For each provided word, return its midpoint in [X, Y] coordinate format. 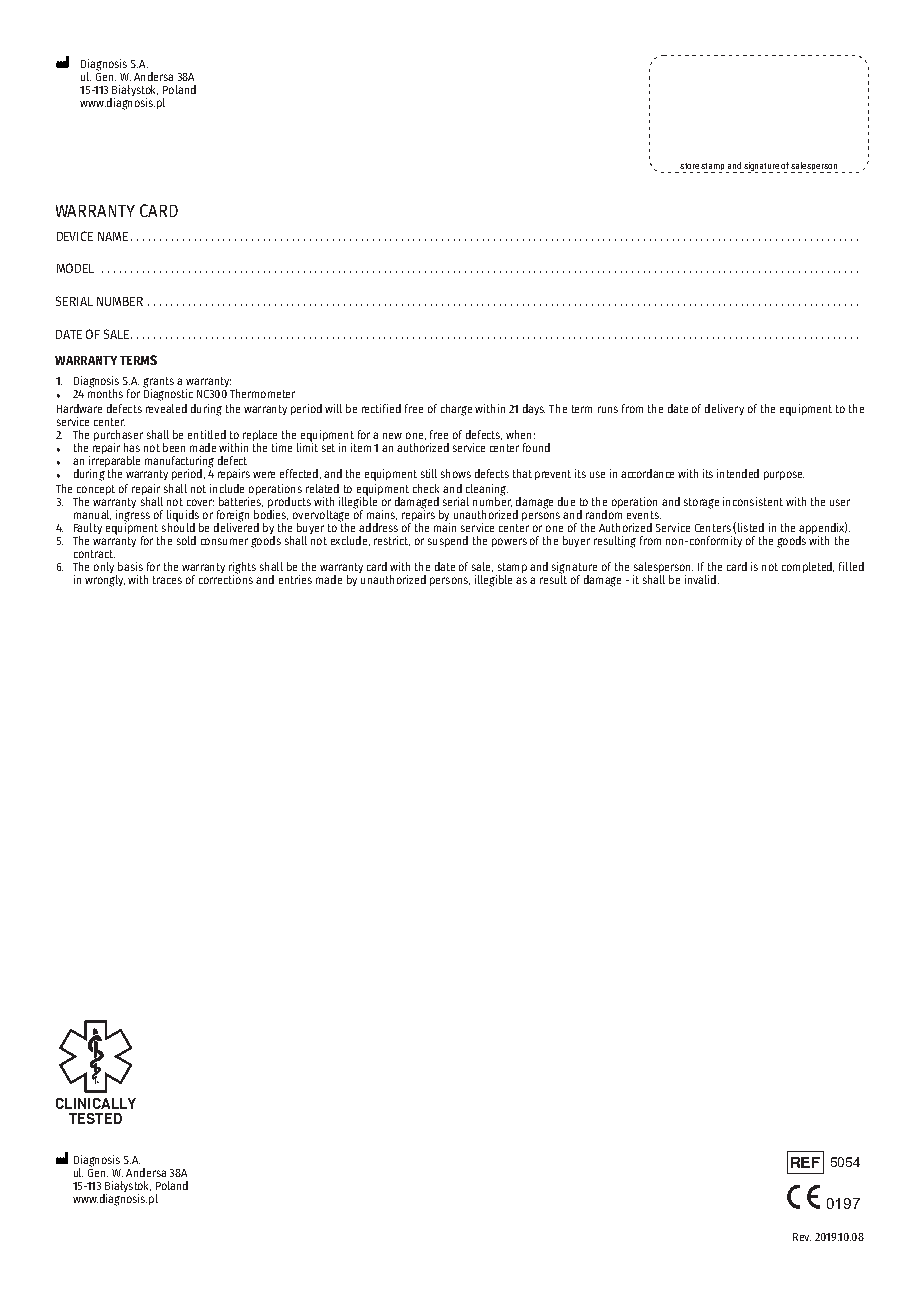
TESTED [95, 1118]
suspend [448, 541]
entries [295, 579]
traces [167, 580]
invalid [700, 579]
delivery [724, 409]
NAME [113, 236]
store [689, 166]
